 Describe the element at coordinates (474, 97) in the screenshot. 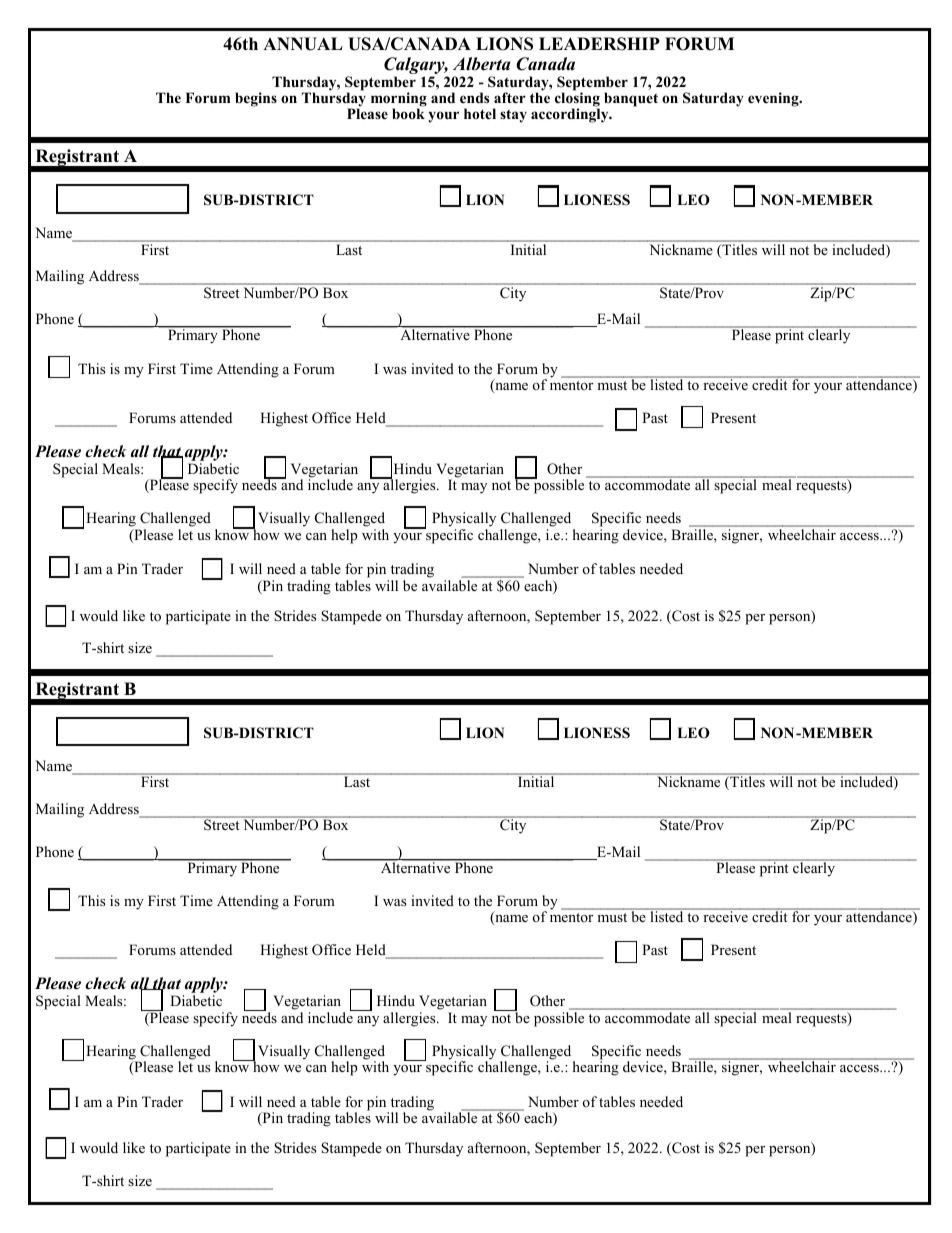

I see `ends` at that location.
